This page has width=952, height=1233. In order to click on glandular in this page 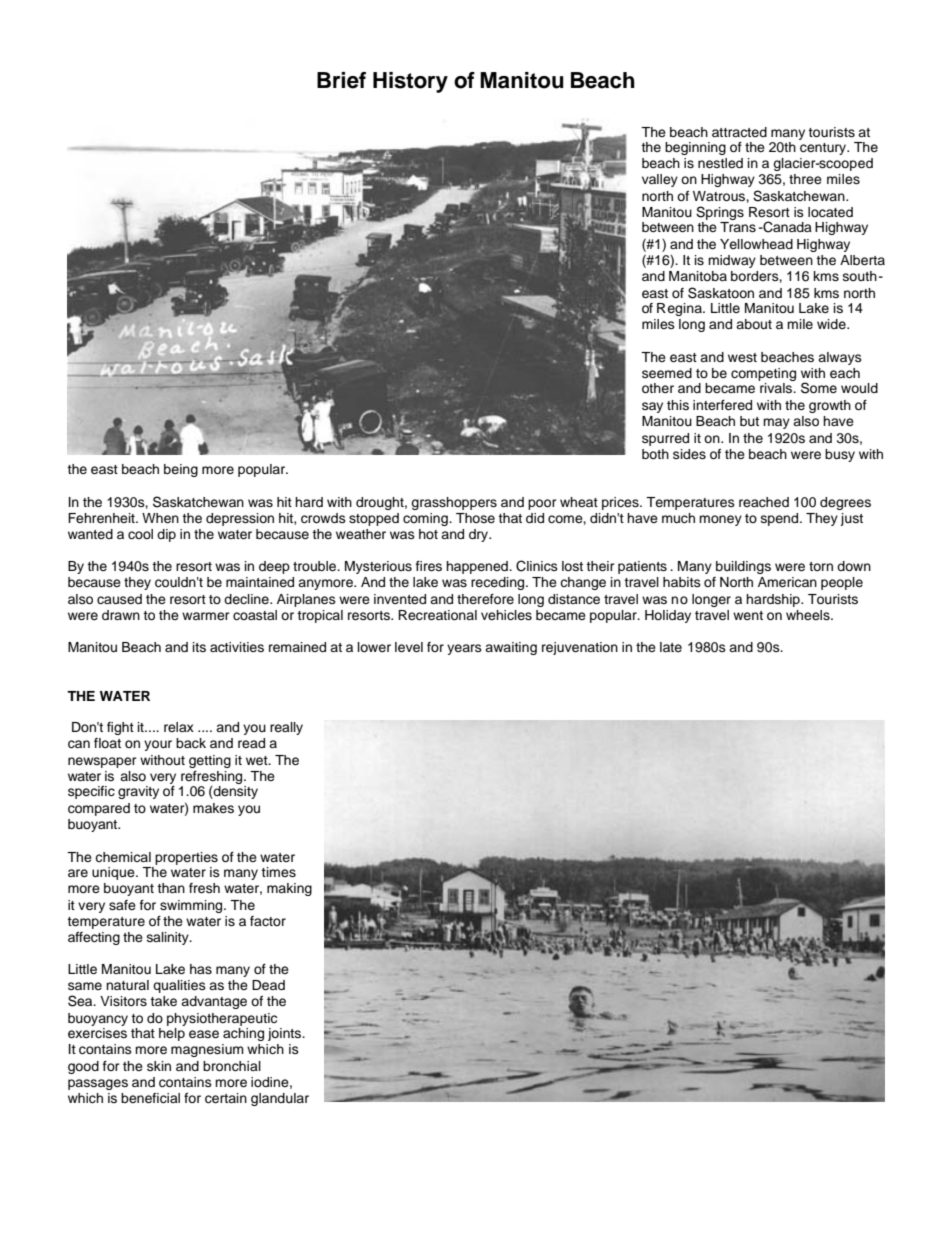, I will do `click(280, 1099)`.
